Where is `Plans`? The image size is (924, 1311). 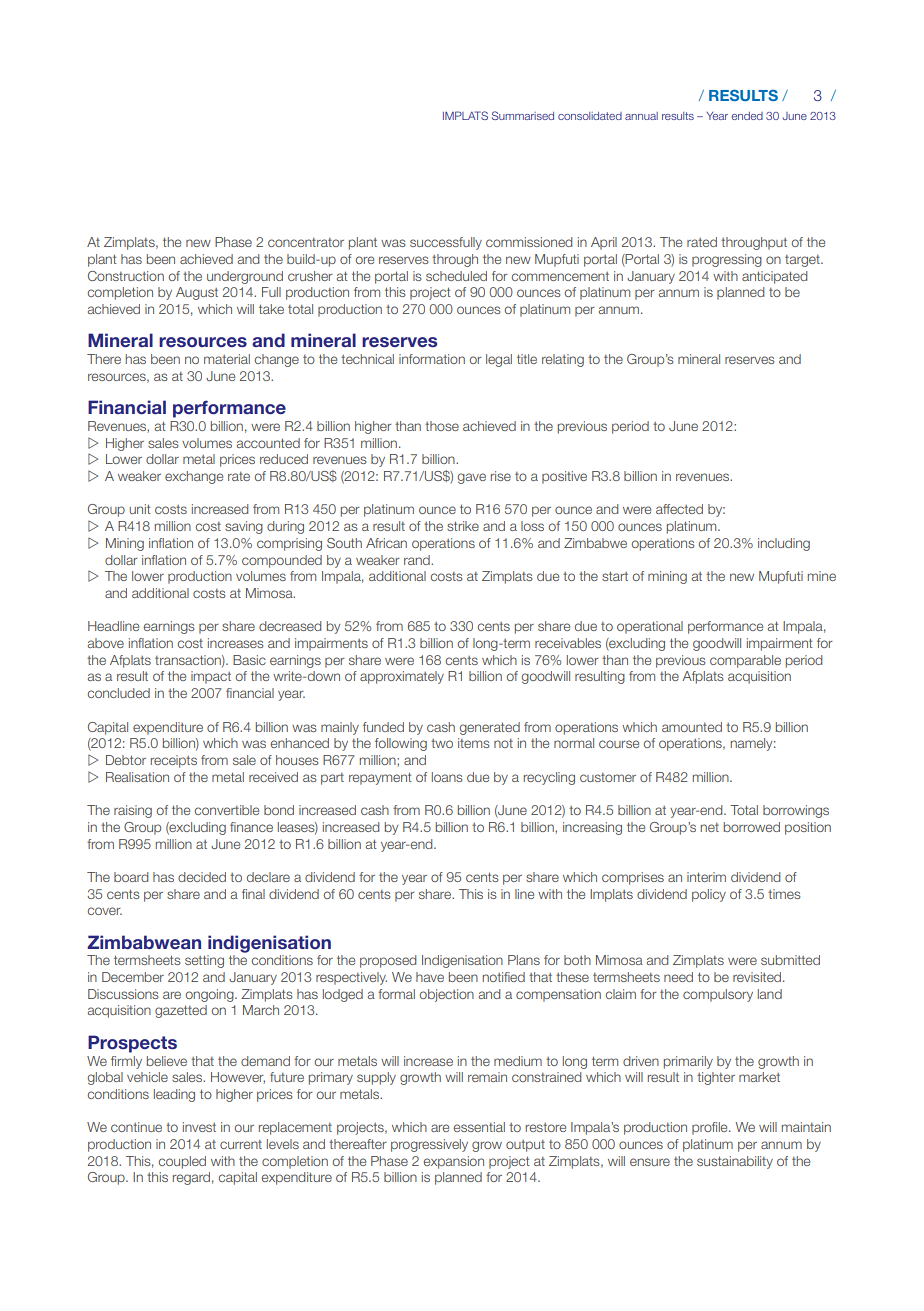
Plans is located at coordinates (524, 960).
